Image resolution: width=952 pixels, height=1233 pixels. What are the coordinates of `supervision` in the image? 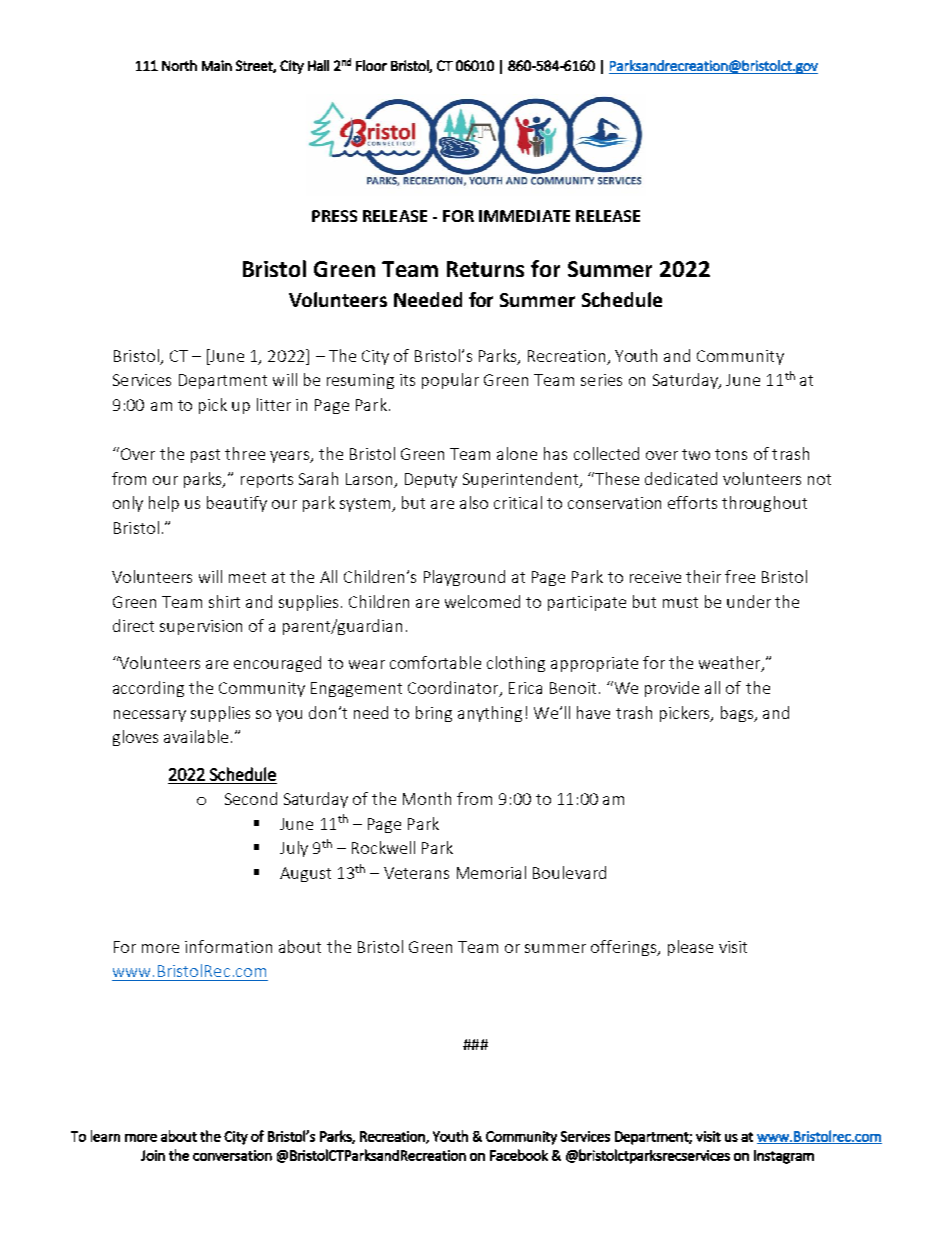 It's located at (201, 627).
